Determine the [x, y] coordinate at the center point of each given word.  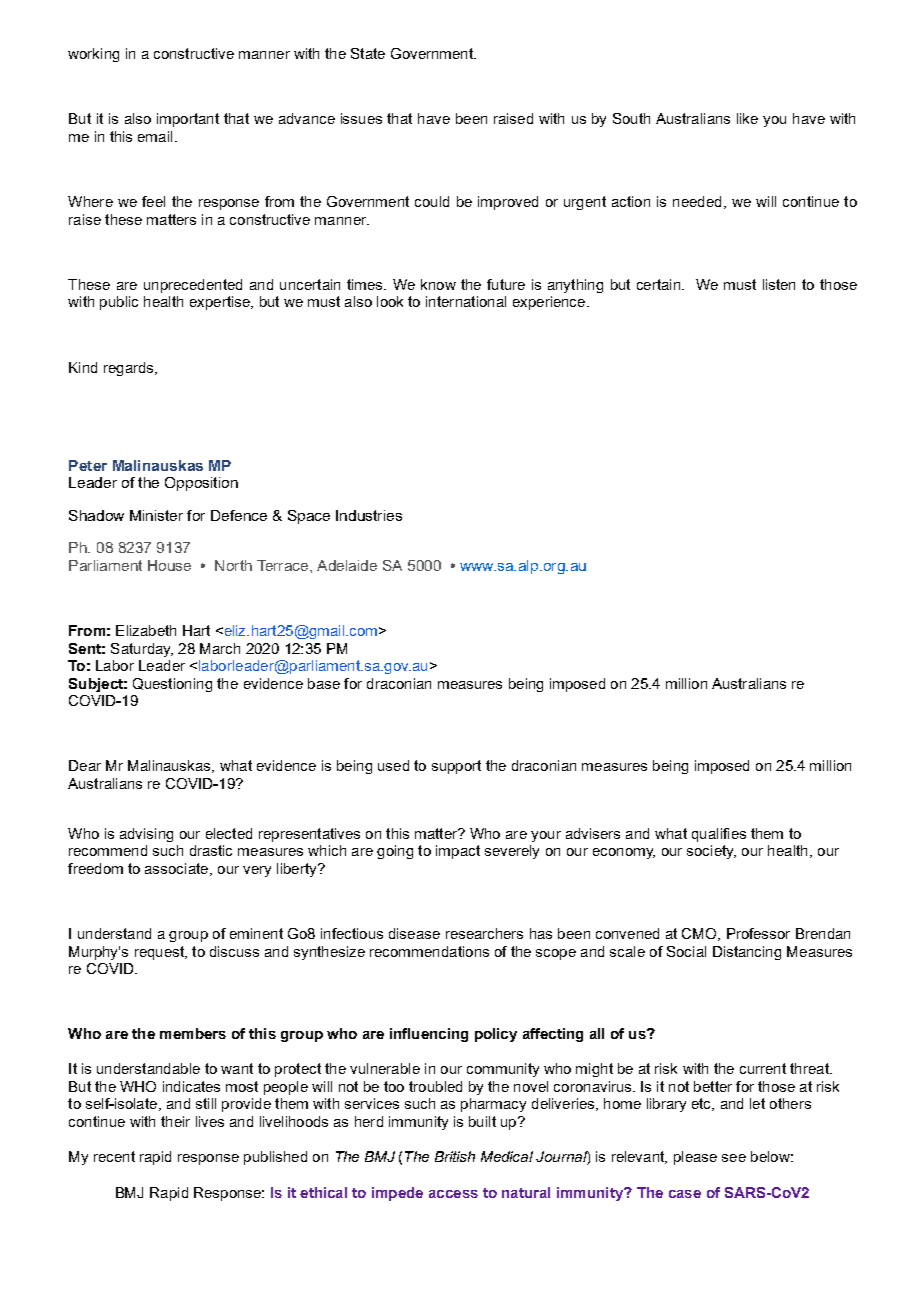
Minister [156, 515]
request [160, 953]
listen [779, 284]
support [456, 767]
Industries [369, 515]
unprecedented [193, 286]
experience [550, 303]
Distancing [747, 953]
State [368, 53]
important [188, 120]
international [466, 301]
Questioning [172, 685]
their [175, 1121]
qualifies [719, 835]
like [747, 118]
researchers [484, 933]
